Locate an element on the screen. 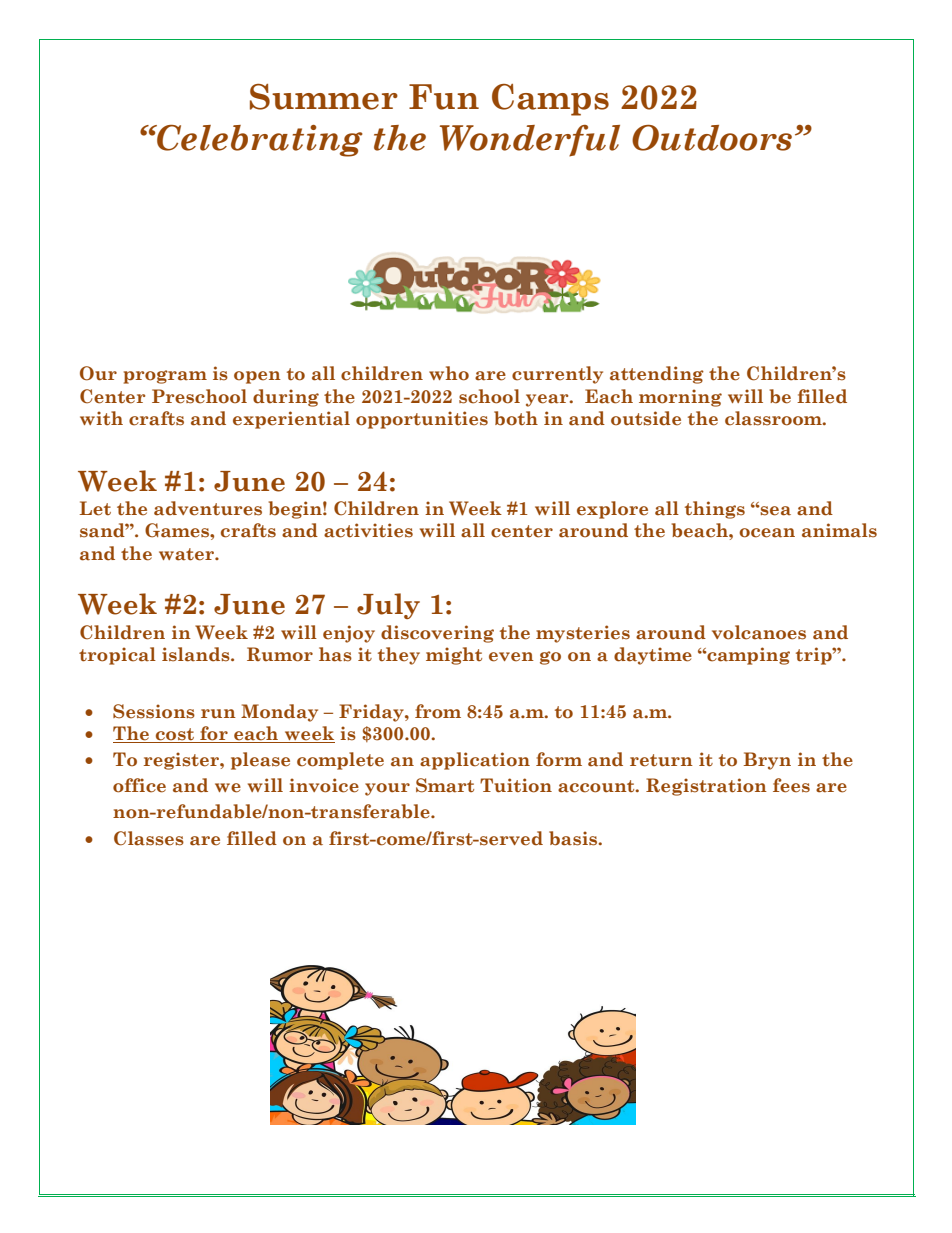 The height and width of the screenshot is (1233, 952). Classes is located at coordinates (149, 838).
